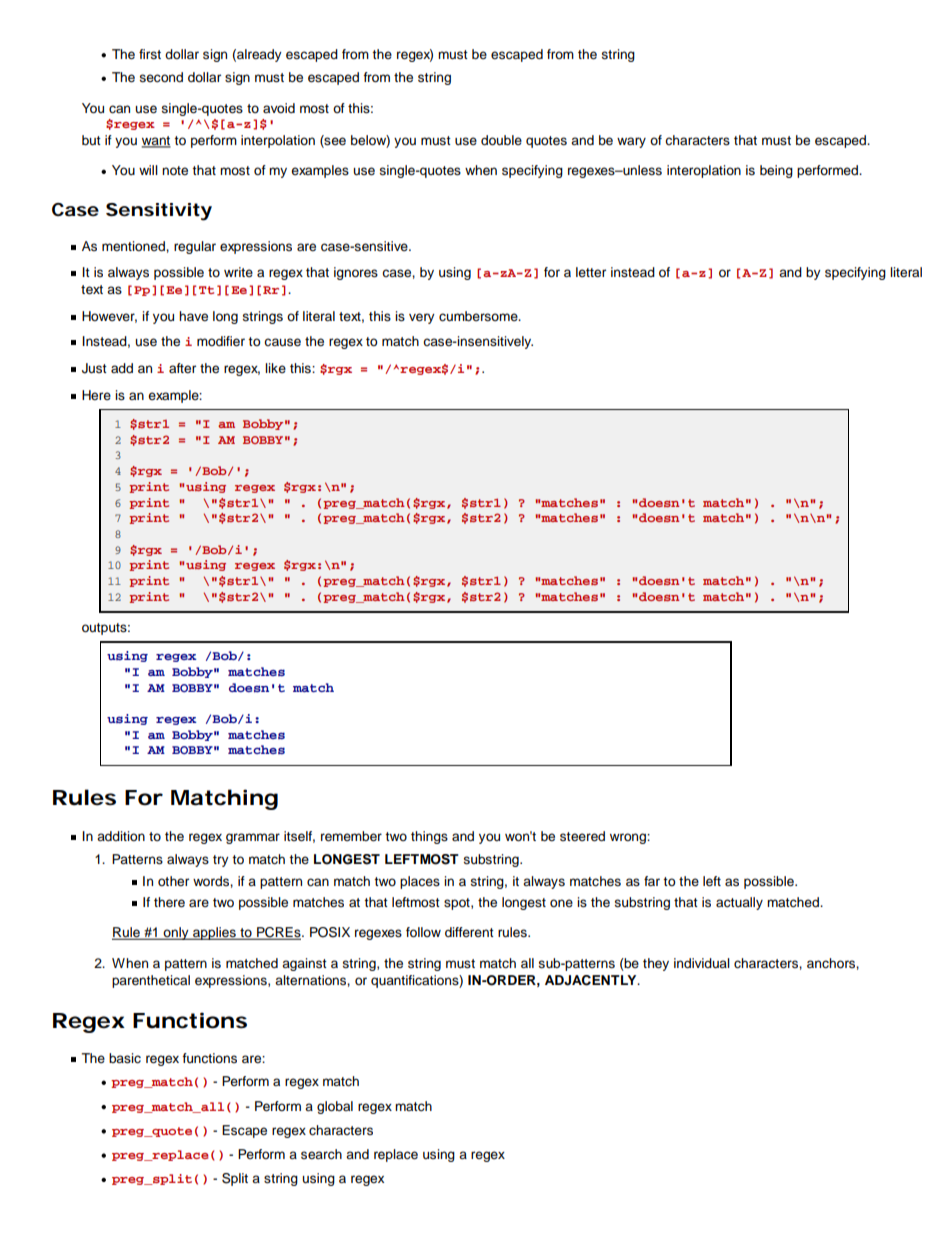 This screenshot has width=952, height=1233. I want to click on wary, so click(631, 142).
